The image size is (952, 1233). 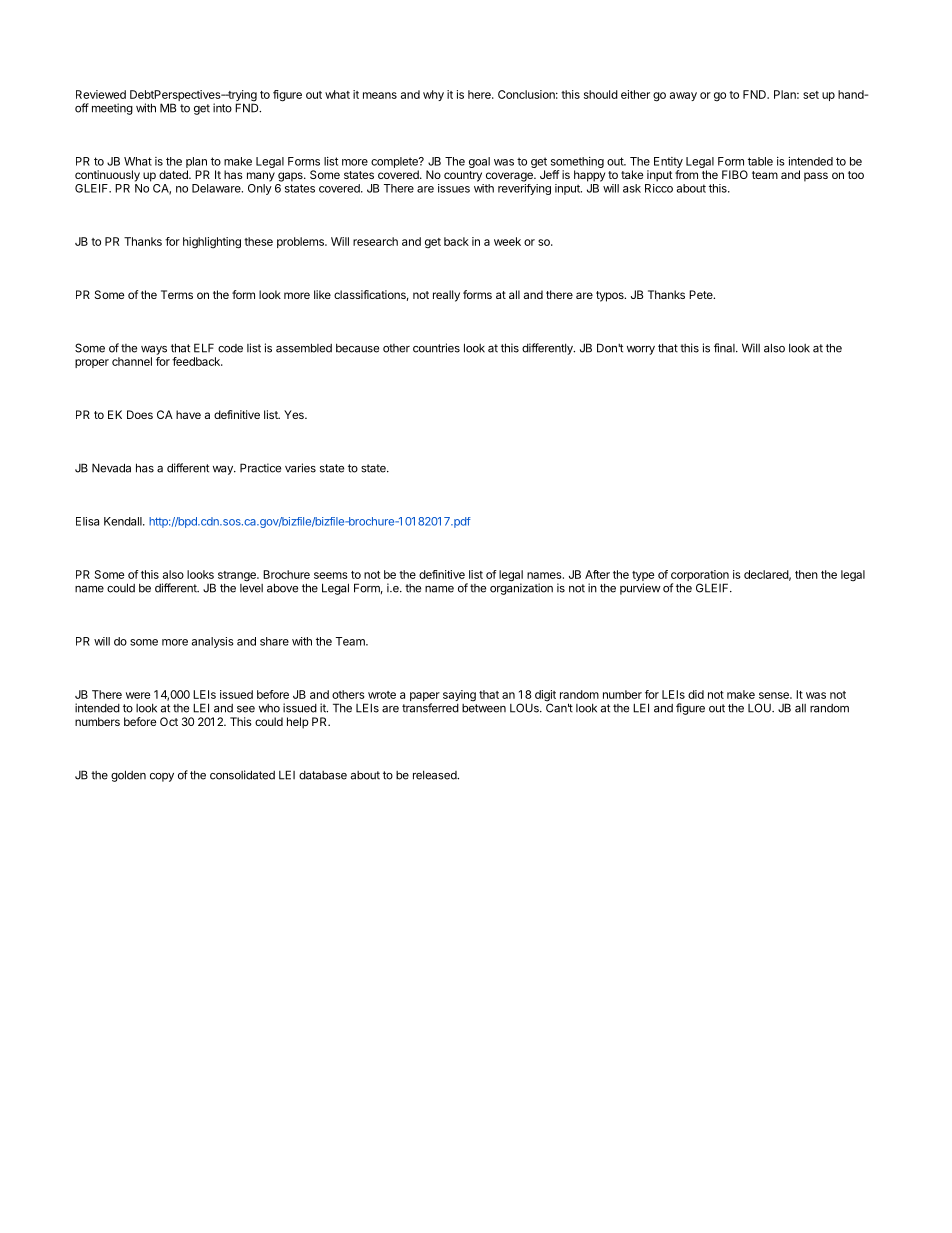 What do you see at coordinates (433, 95) in the screenshot?
I see `why` at bounding box center [433, 95].
